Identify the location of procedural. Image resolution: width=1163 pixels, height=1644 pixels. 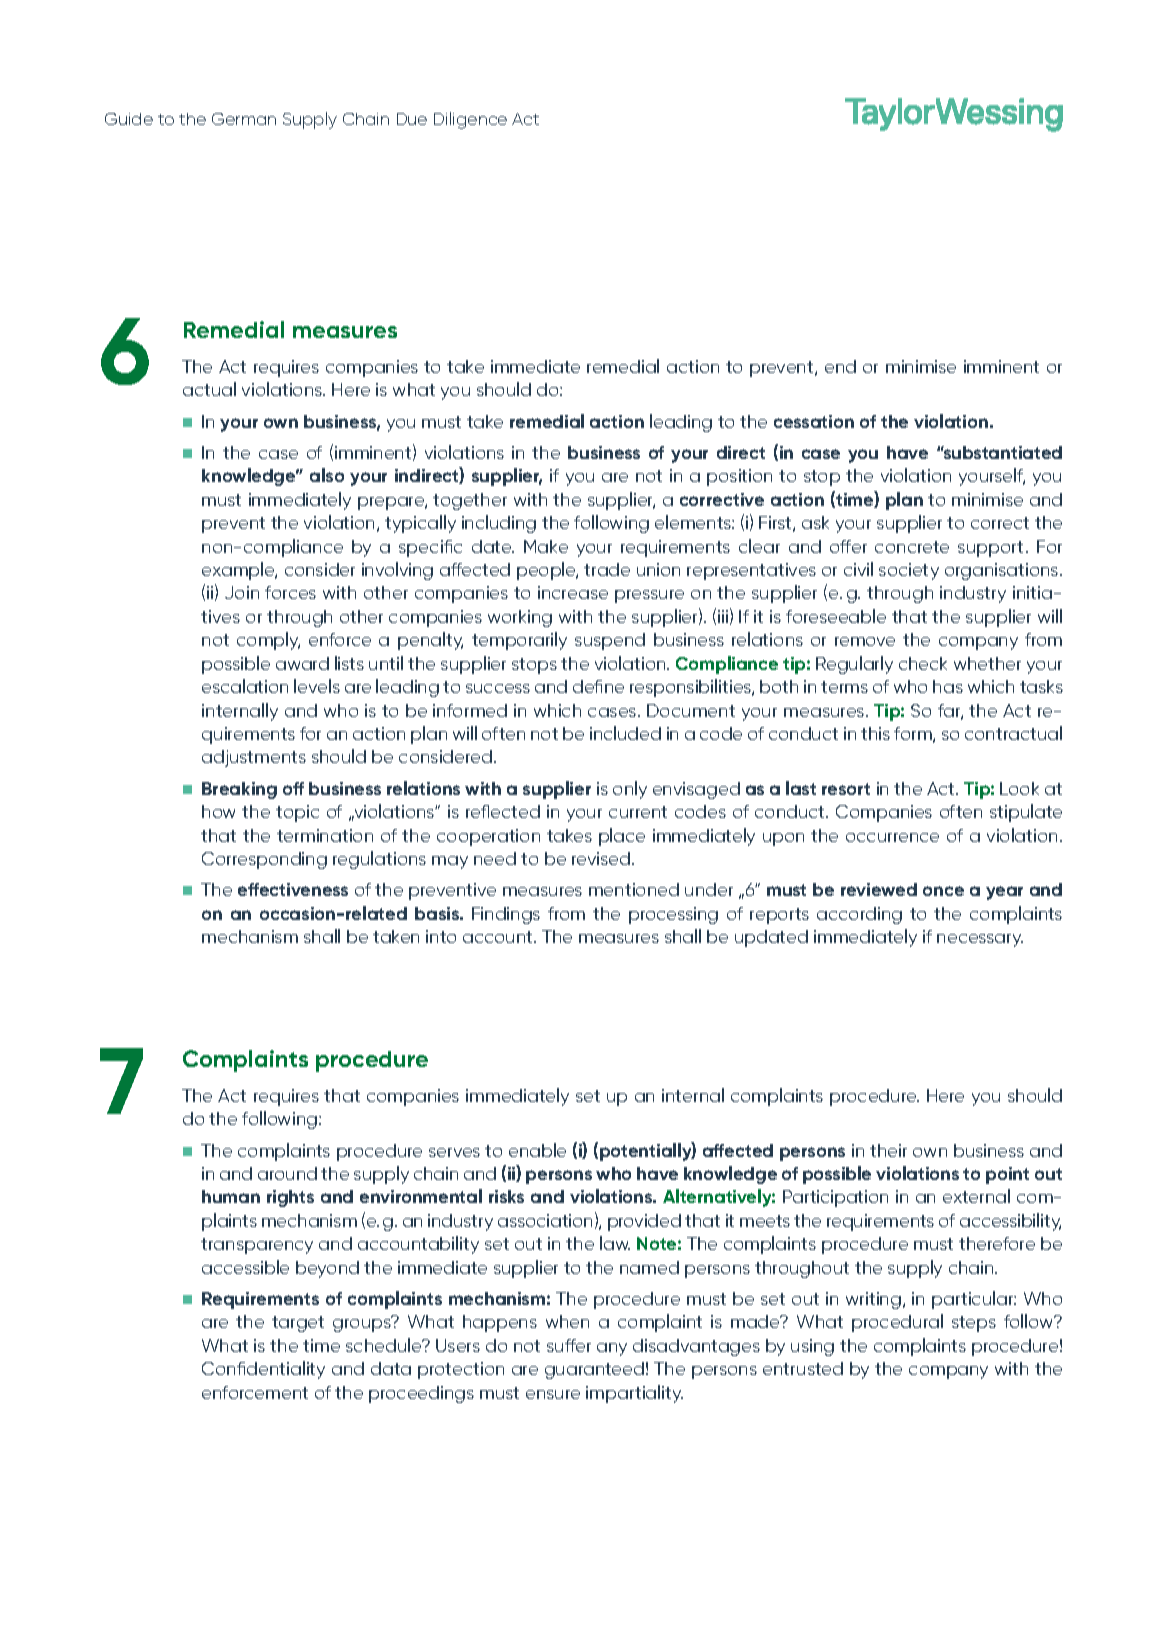
(897, 1323).
